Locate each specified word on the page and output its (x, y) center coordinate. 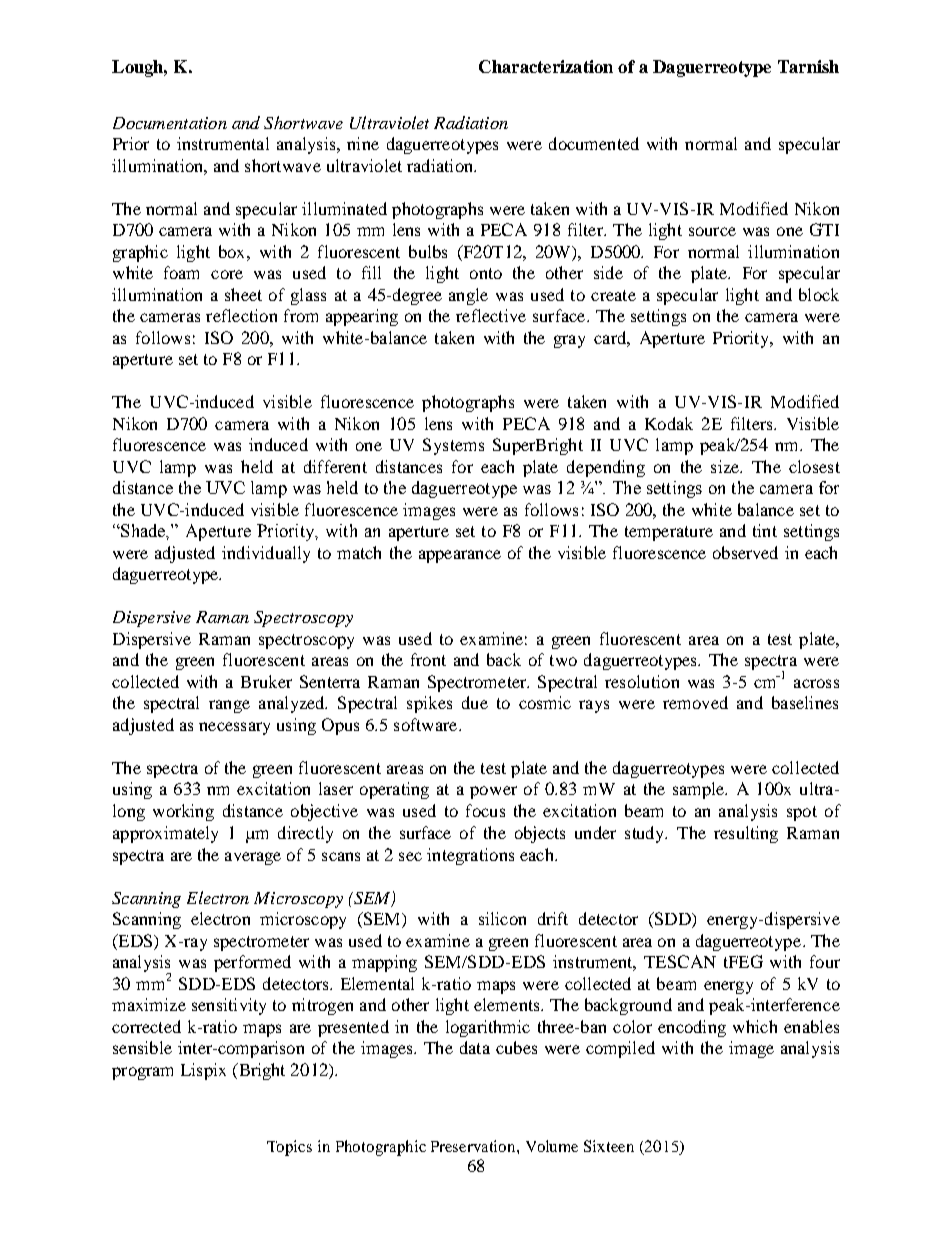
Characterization (546, 66)
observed (745, 552)
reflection (241, 315)
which (755, 1026)
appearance (460, 556)
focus (485, 810)
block (819, 294)
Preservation (474, 1146)
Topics (289, 1148)
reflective (491, 315)
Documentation (170, 123)
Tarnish (808, 66)
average (253, 858)
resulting (746, 834)
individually (266, 554)
